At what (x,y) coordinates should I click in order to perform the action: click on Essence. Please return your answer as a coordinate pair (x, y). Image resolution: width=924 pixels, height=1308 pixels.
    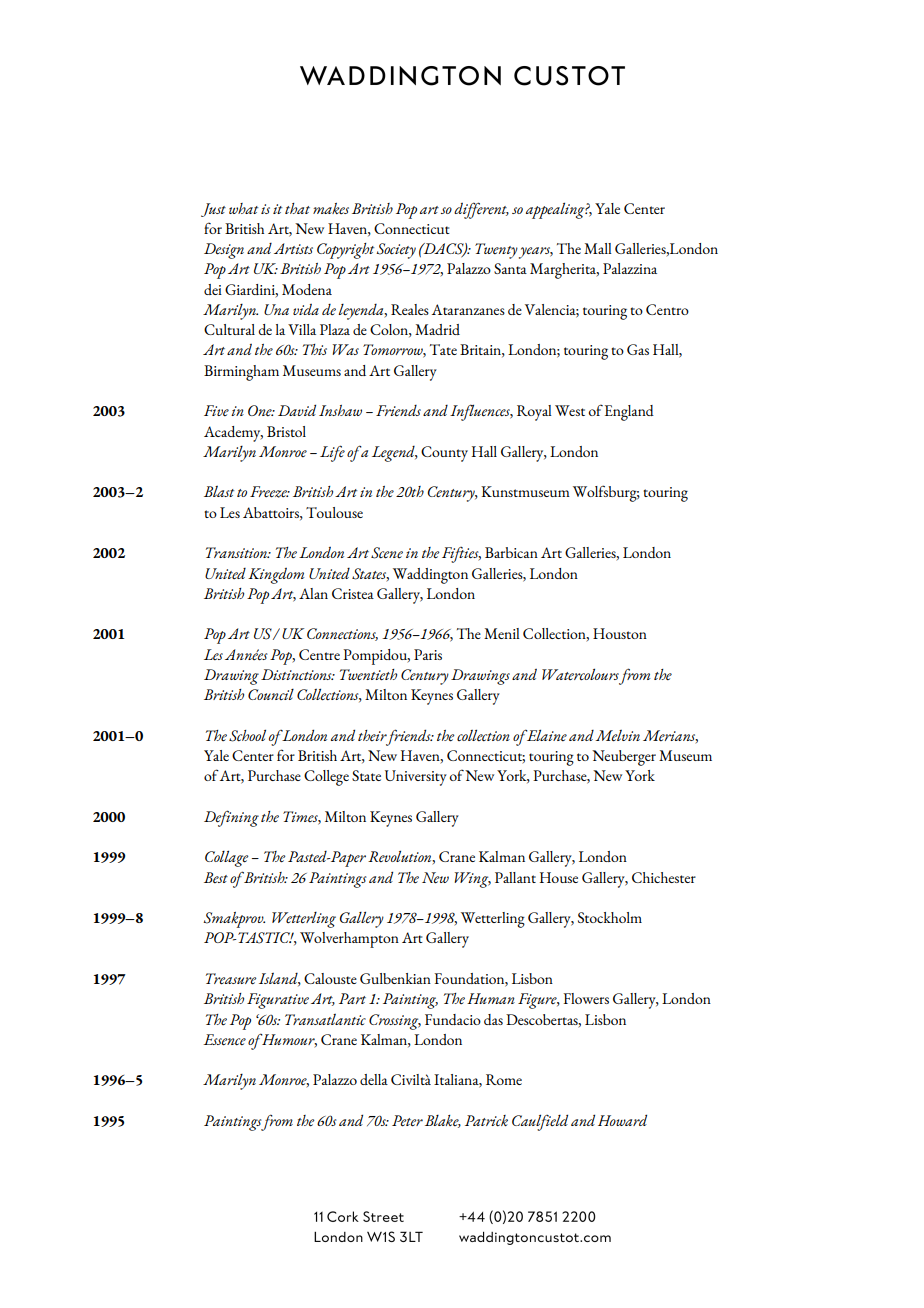
    Looking at the image, I should click on (224, 1040).
